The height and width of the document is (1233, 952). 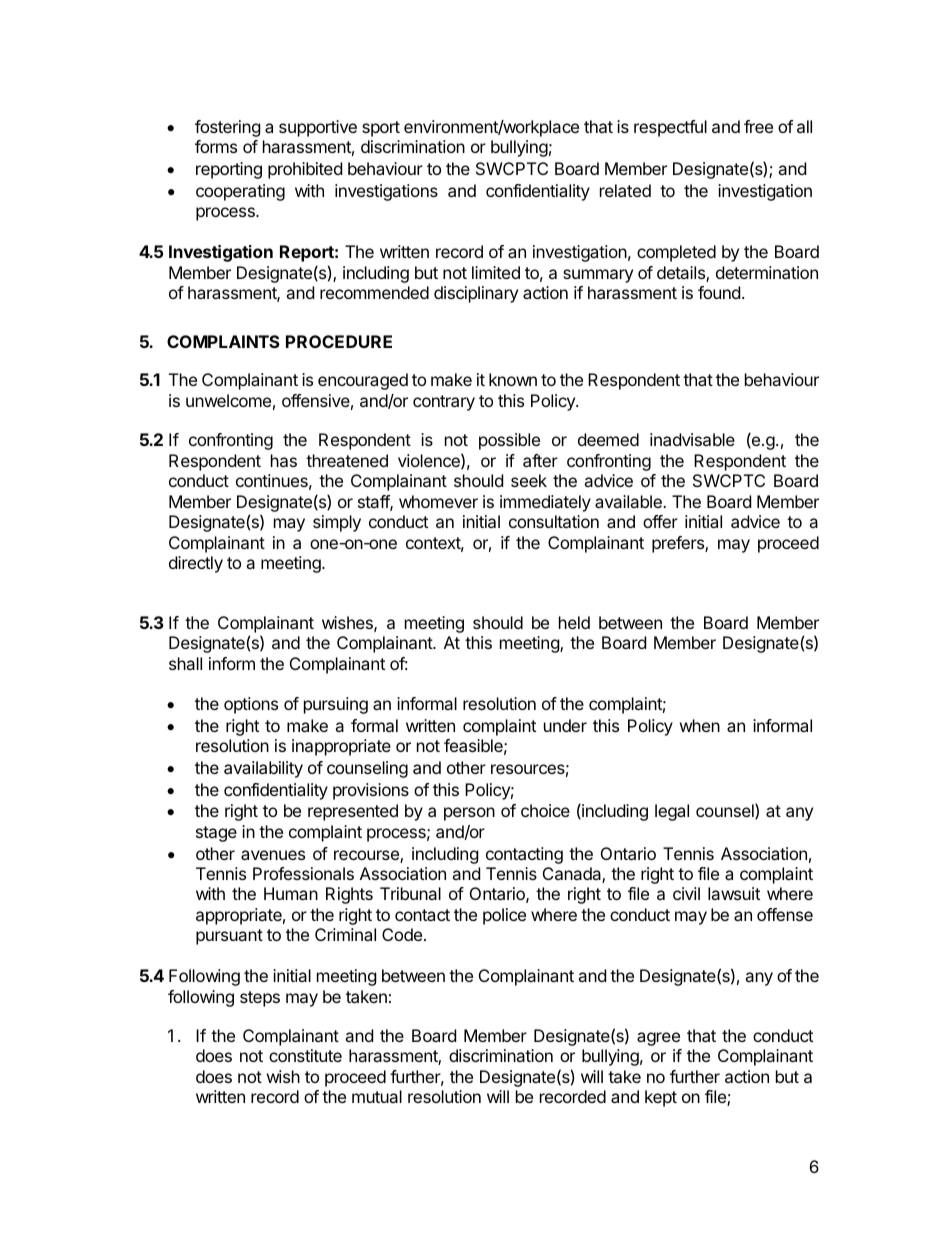 What do you see at coordinates (196, 564) in the document?
I see `directly` at bounding box center [196, 564].
